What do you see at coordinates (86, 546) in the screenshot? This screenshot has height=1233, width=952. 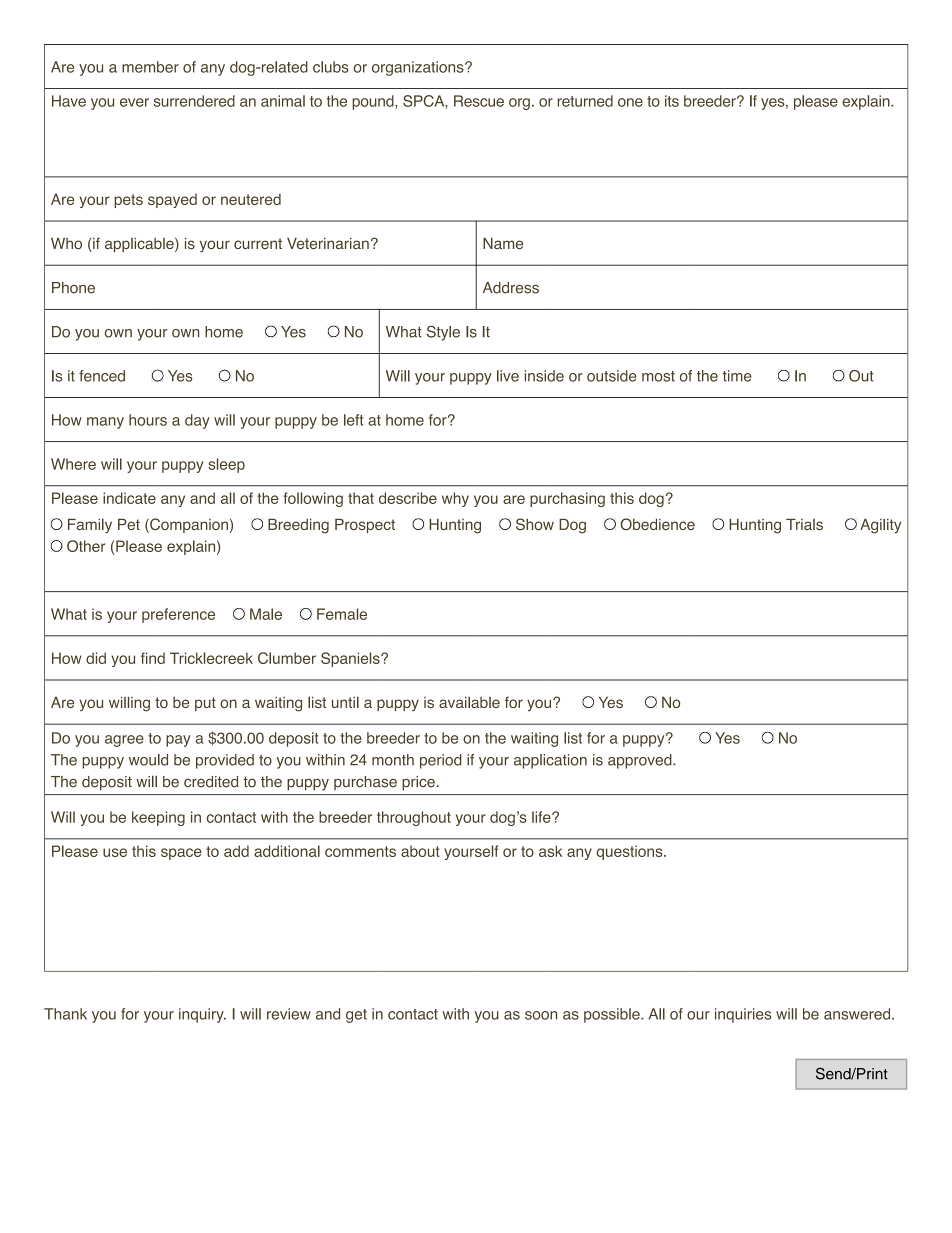 I see `Other` at bounding box center [86, 546].
